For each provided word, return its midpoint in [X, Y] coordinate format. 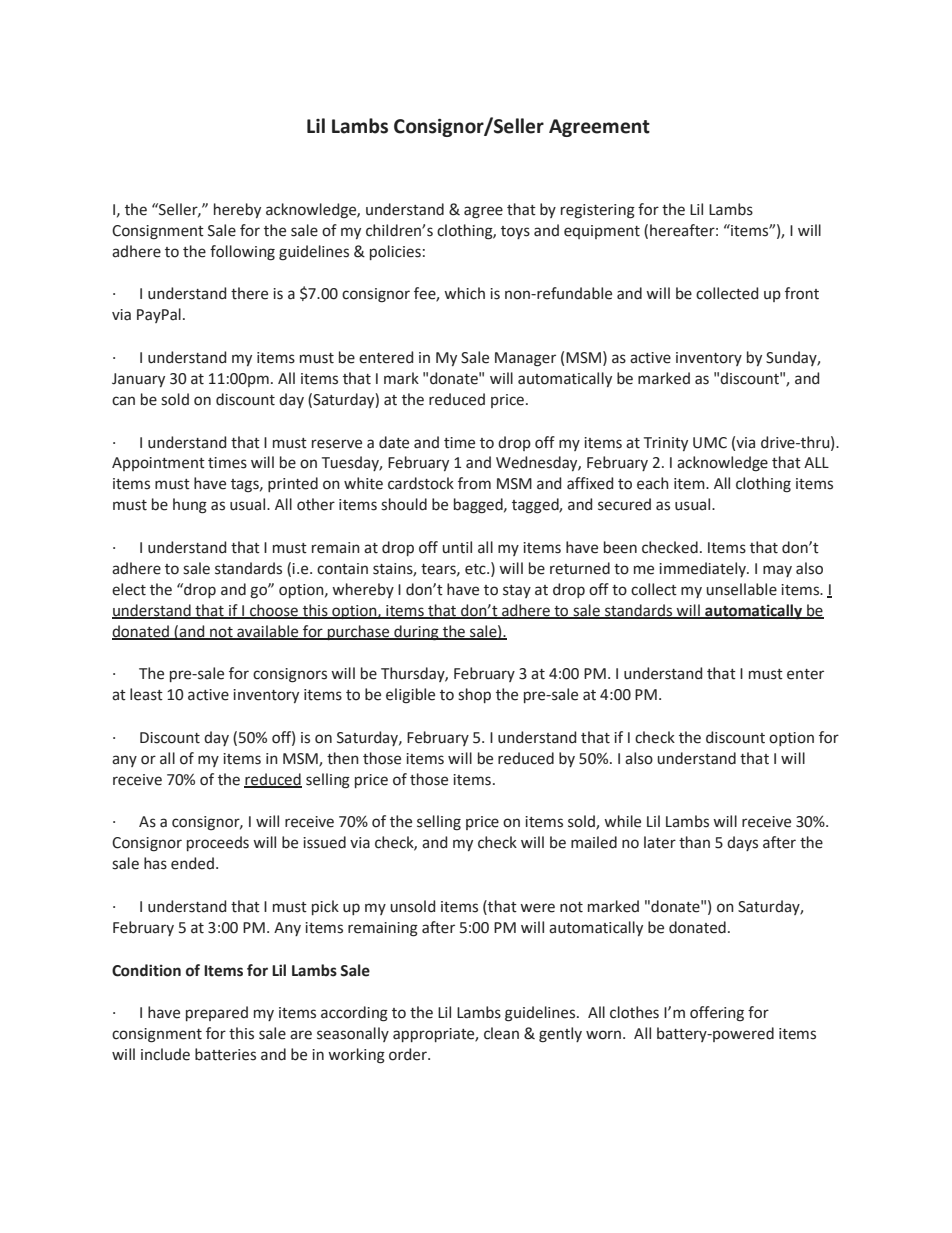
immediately [703, 569]
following [242, 253]
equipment [602, 232]
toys [515, 232]
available [268, 632]
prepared [217, 1013]
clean [501, 1033]
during [416, 633]
